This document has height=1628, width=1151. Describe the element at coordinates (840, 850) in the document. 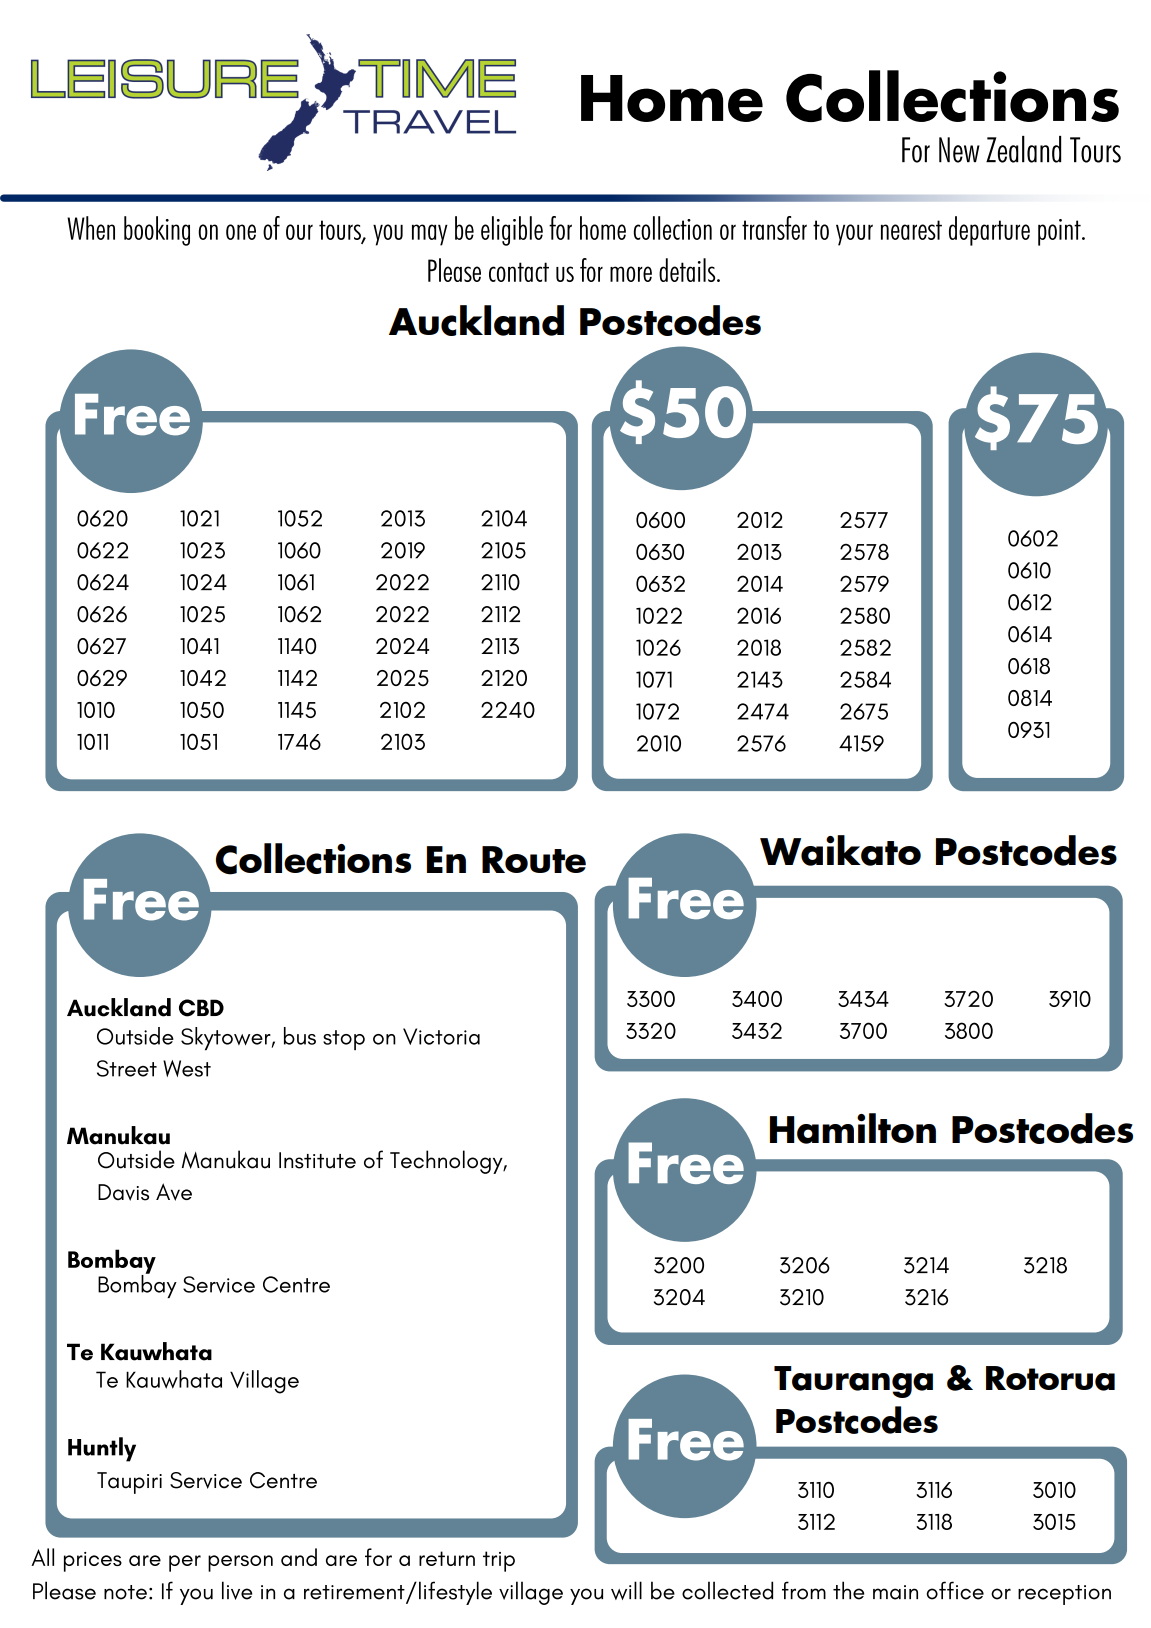

I see `Waikato` at that location.
